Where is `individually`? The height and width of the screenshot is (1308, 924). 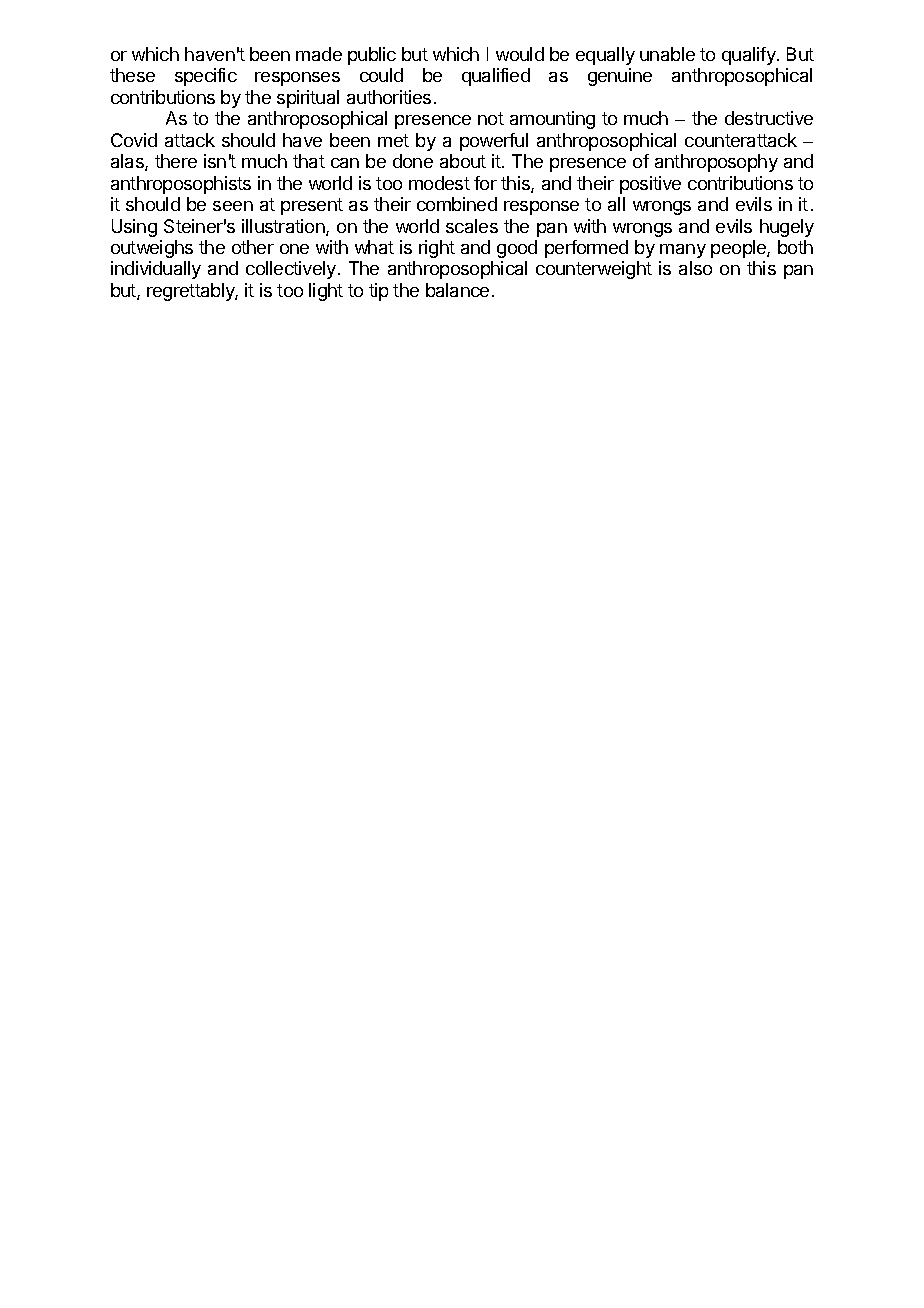
individually is located at coordinates (156, 270).
